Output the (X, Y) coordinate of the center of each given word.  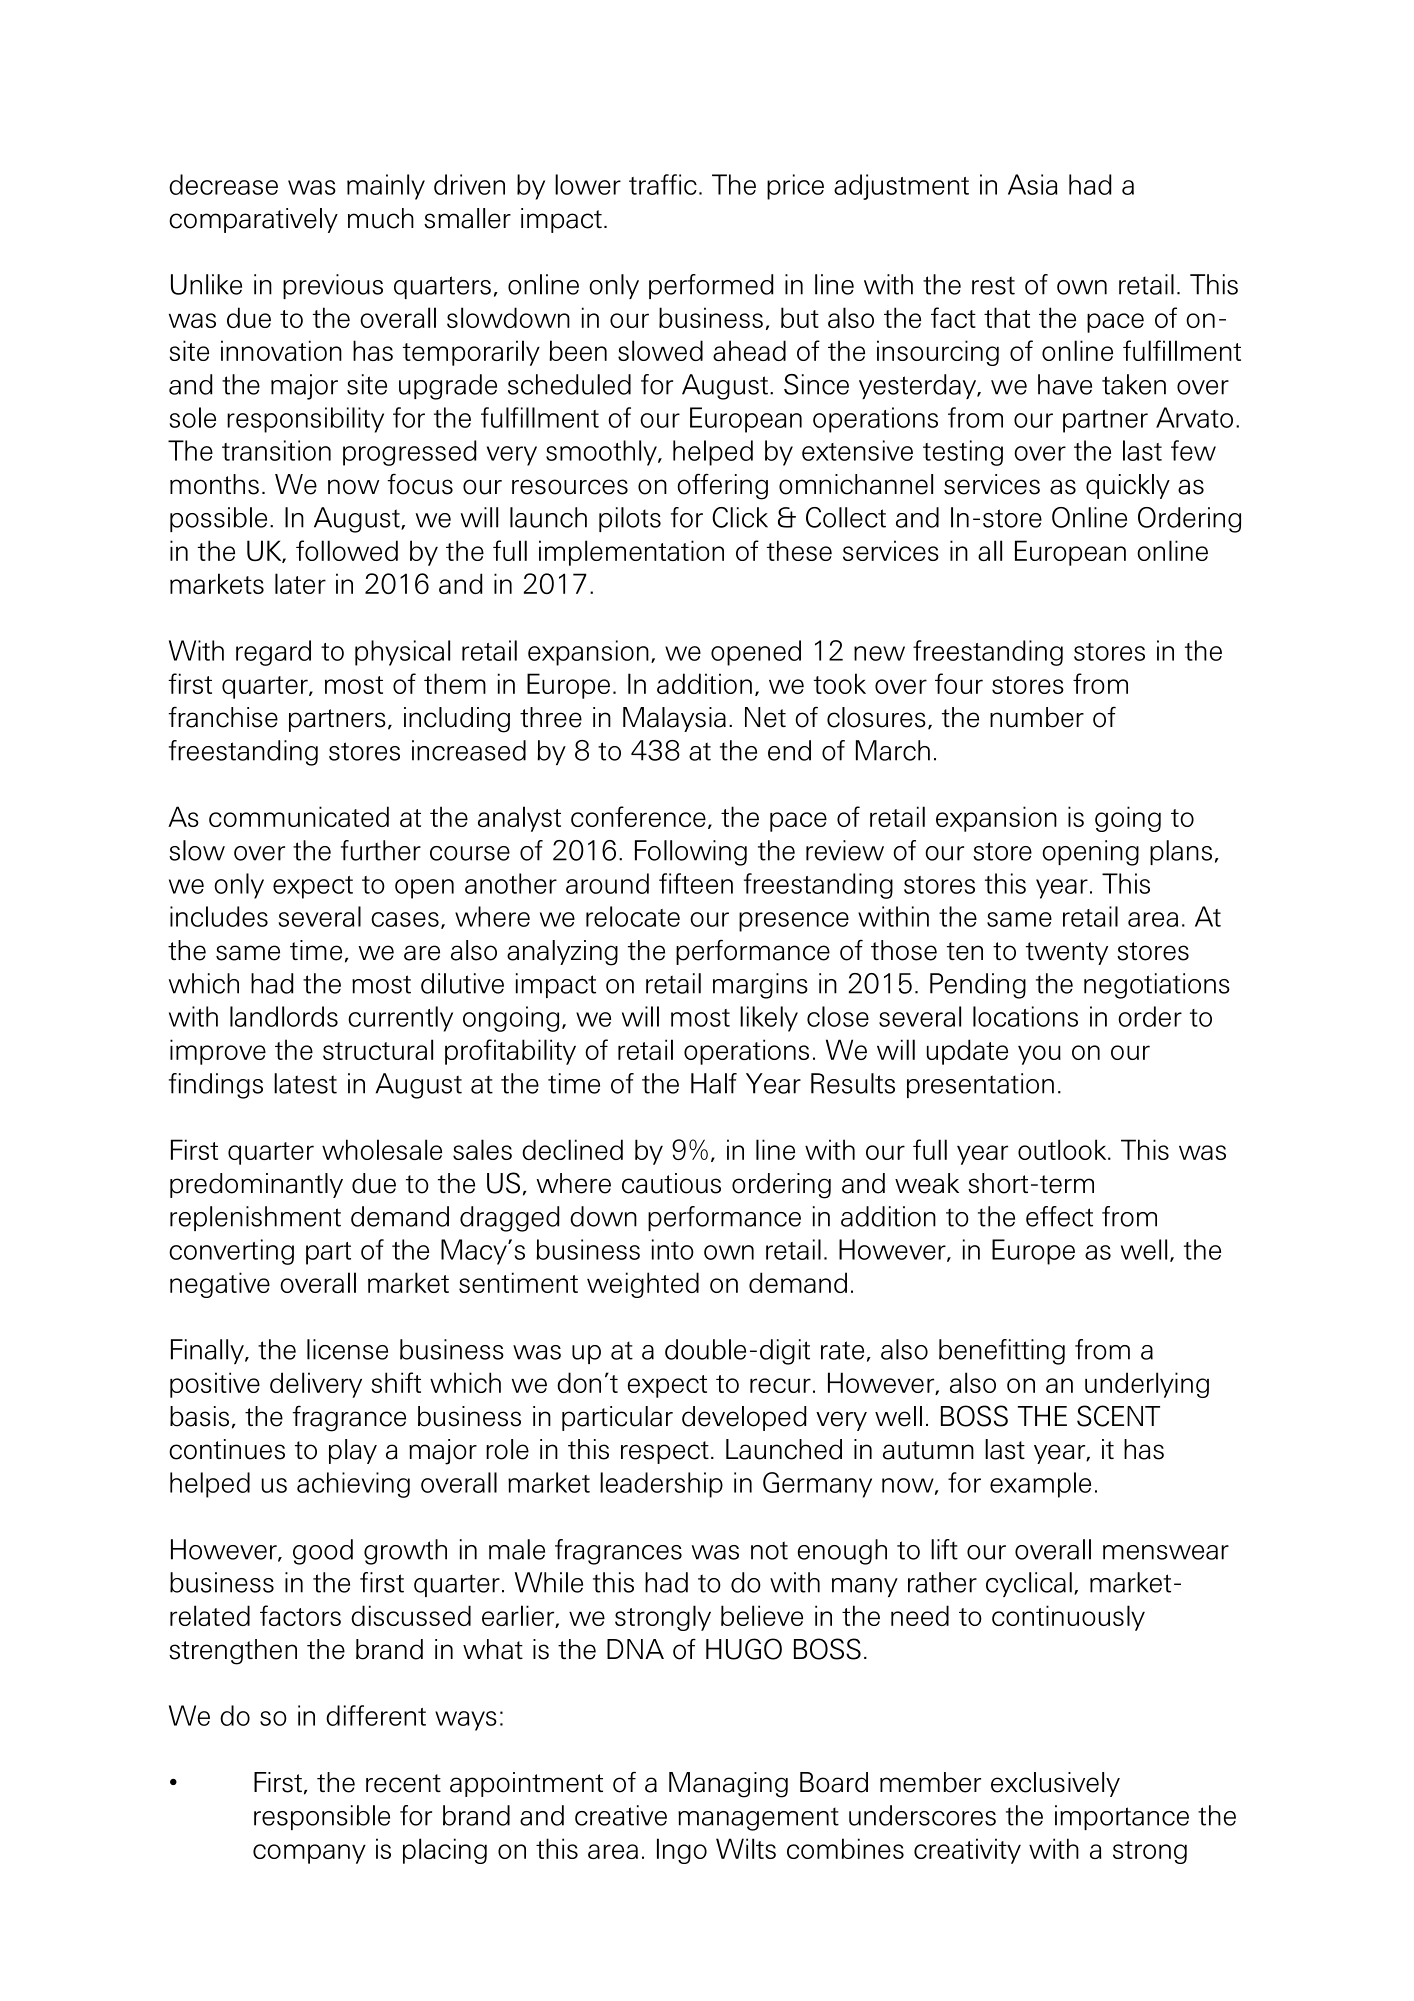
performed (711, 286)
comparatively (253, 220)
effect (1059, 1216)
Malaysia (674, 719)
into (673, 1249)
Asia (1033, 184)
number (1037, 717)
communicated (299, 816)
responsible (322, 1817)
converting (231, 1252)
